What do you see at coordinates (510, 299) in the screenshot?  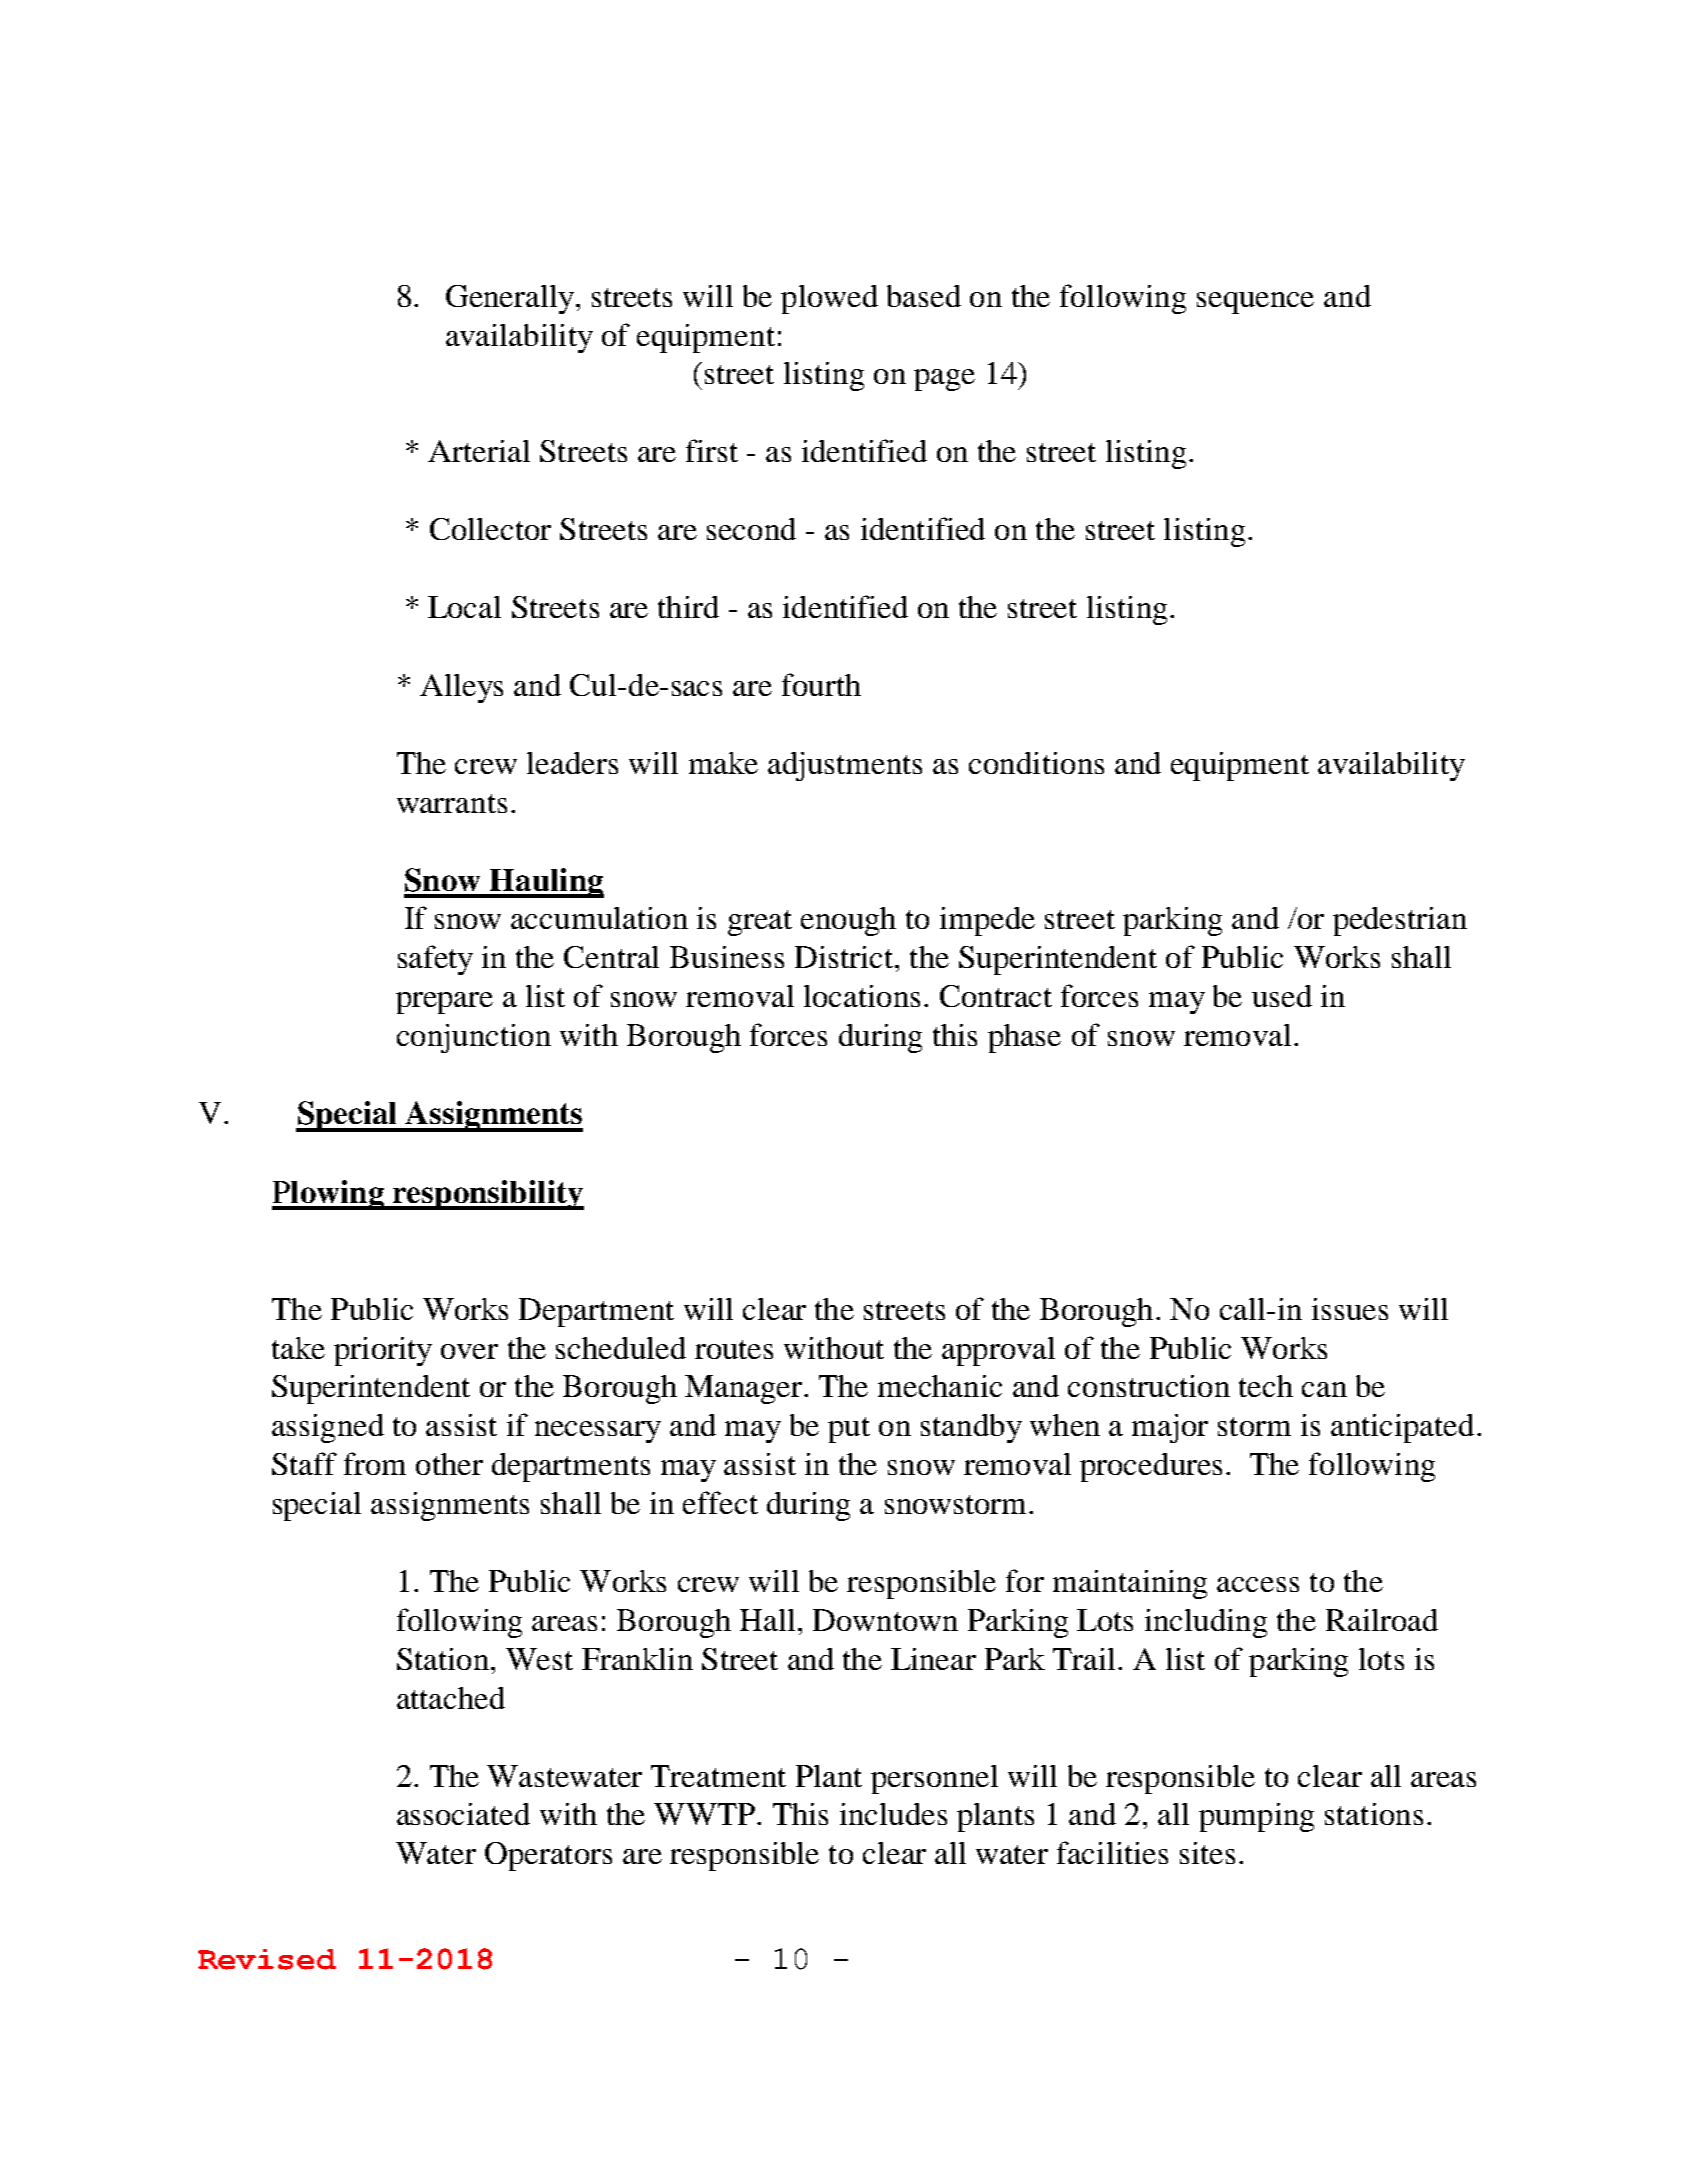 I see `Generally` at bounding box center [510, 299].
